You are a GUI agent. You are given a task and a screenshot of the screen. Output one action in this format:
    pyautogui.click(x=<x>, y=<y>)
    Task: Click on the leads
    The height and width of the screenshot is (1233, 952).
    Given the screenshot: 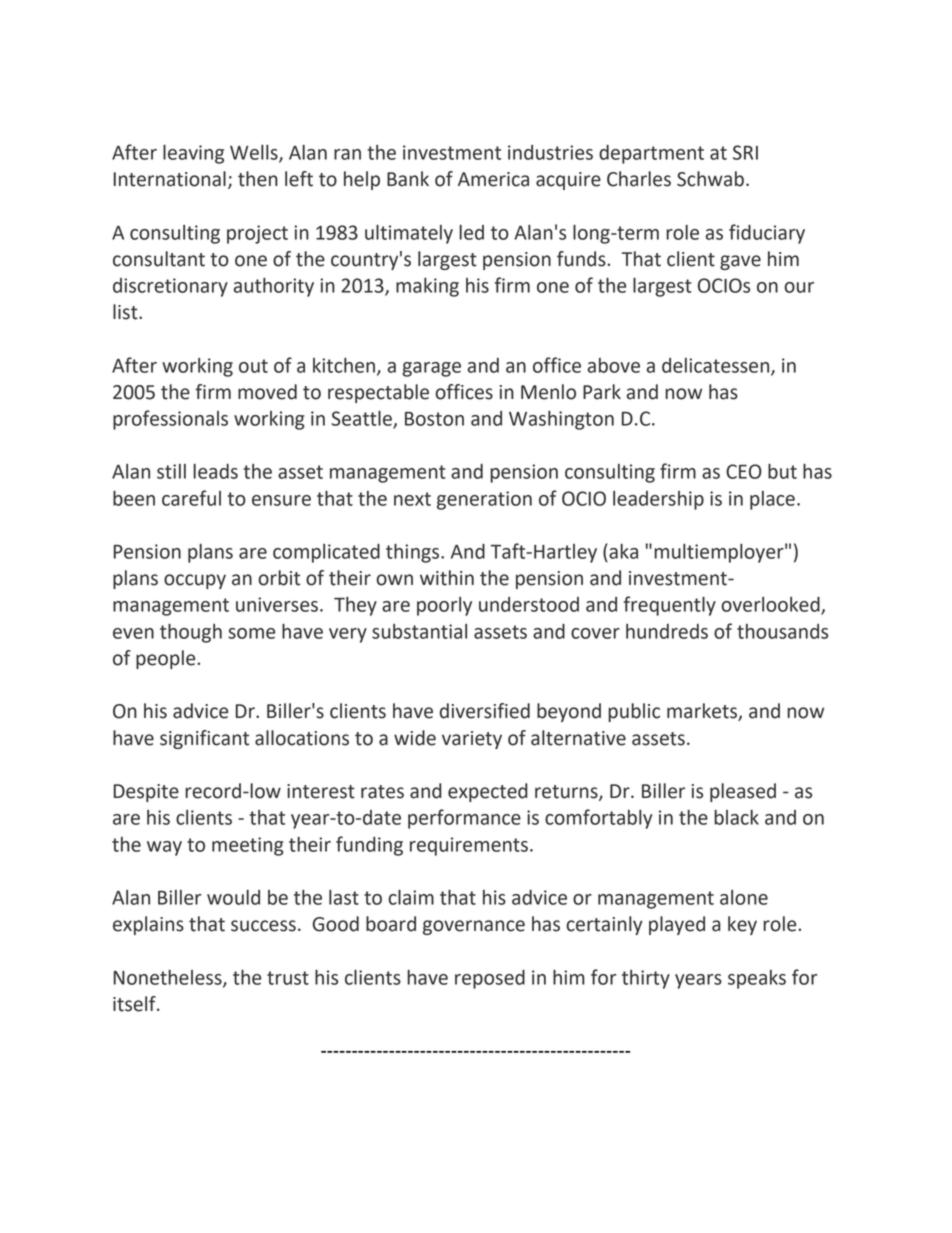 What is the action you would take?
    pyautogui.click(x=215, y=471)
